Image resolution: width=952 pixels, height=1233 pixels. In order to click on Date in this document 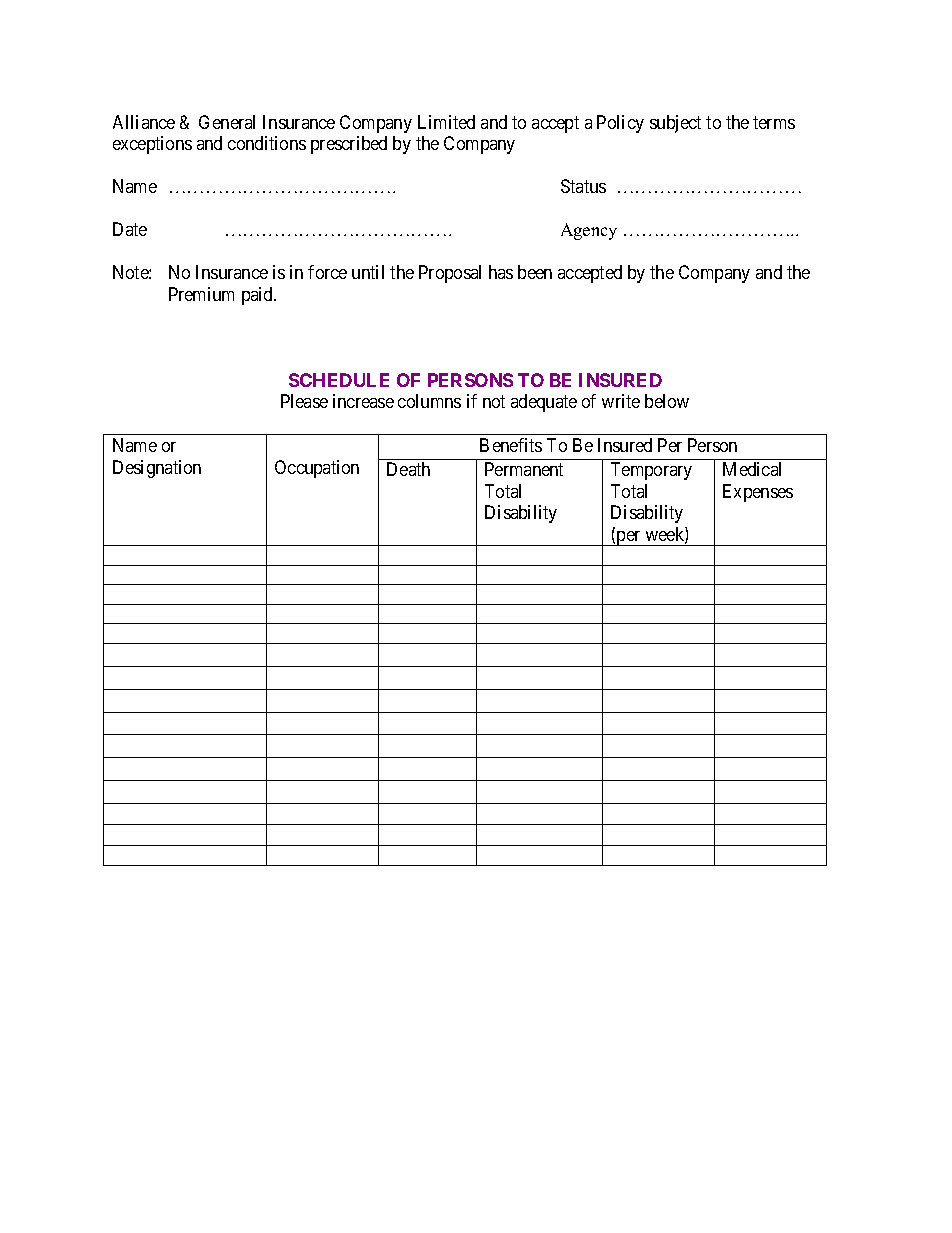, I will do `click(130, 229)`.
